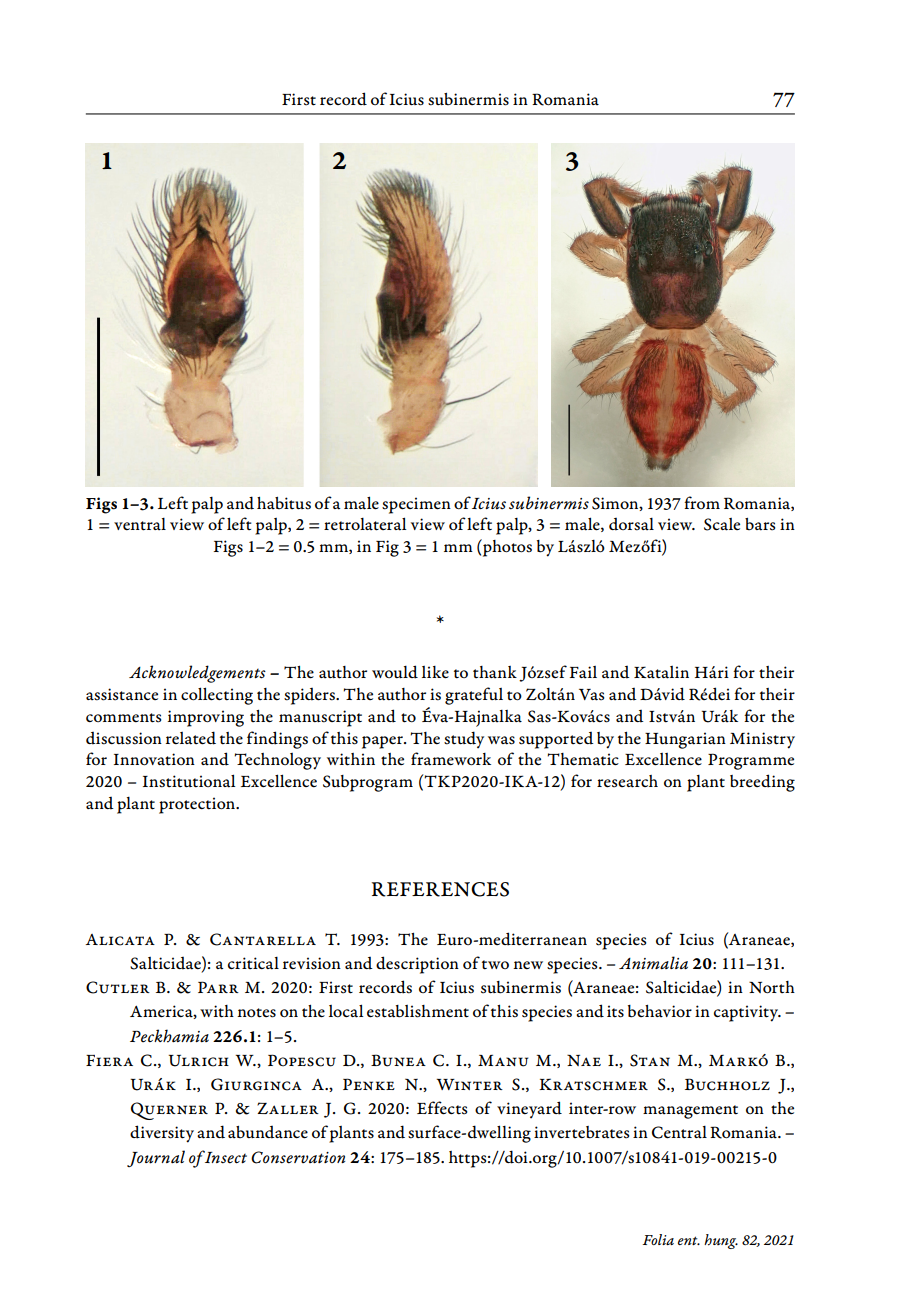 The height and width of the page is (1316, 915). Describe the element at coordinates (435, 672) in the page. I see `like` at that location.
